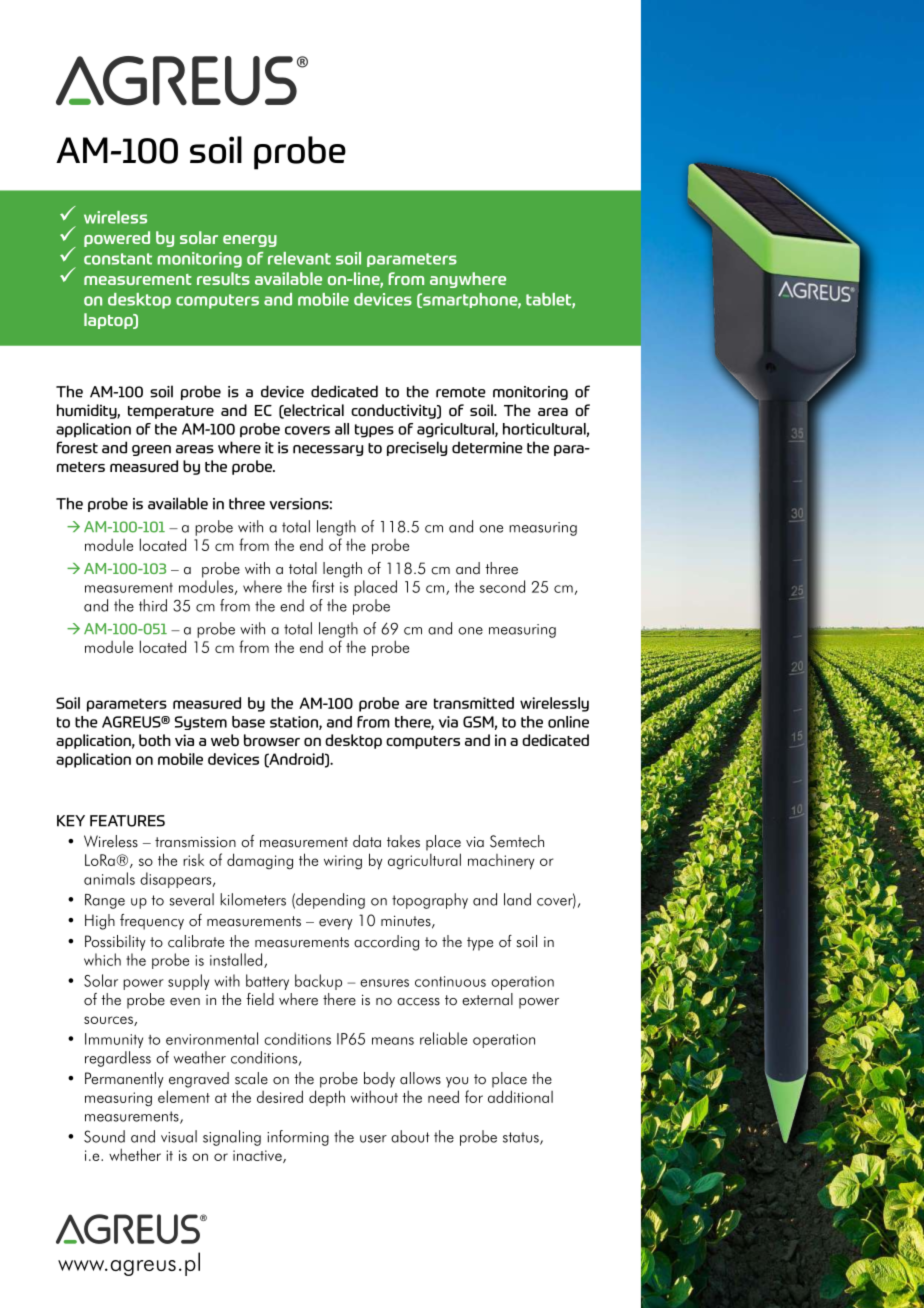 The height and width of the page is (1308, 924). I want to click on third, so click(153, 605).
